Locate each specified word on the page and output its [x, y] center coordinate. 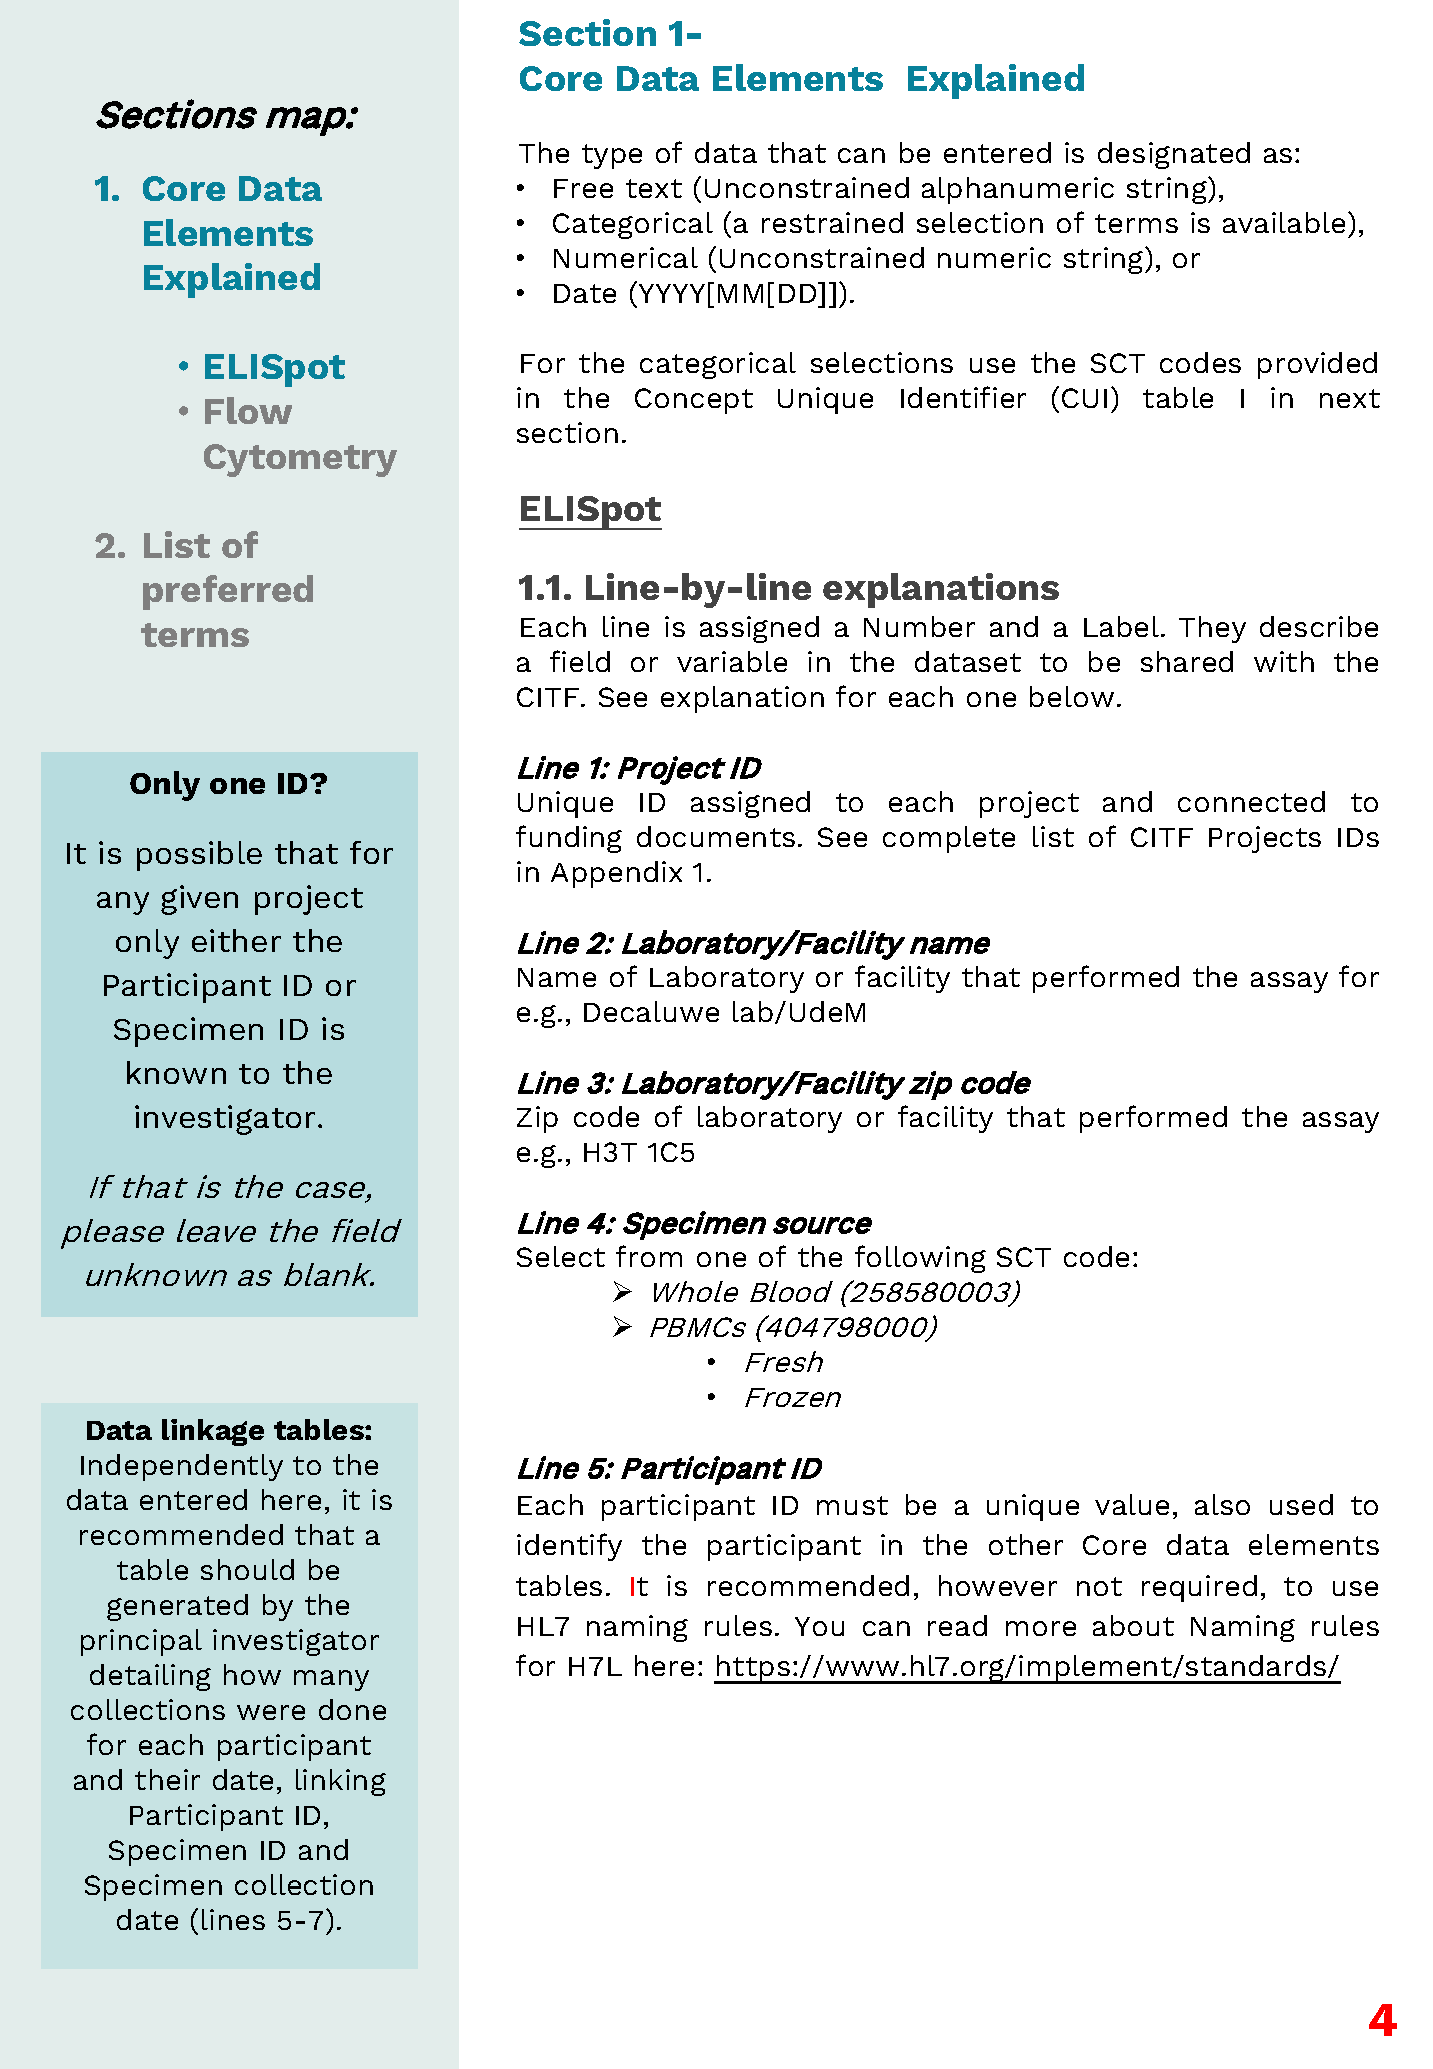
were [271, 1712]
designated [1174, 155]
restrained [832, 222]
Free [583, 188]
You [819, 1626]
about [1133, 1625]
